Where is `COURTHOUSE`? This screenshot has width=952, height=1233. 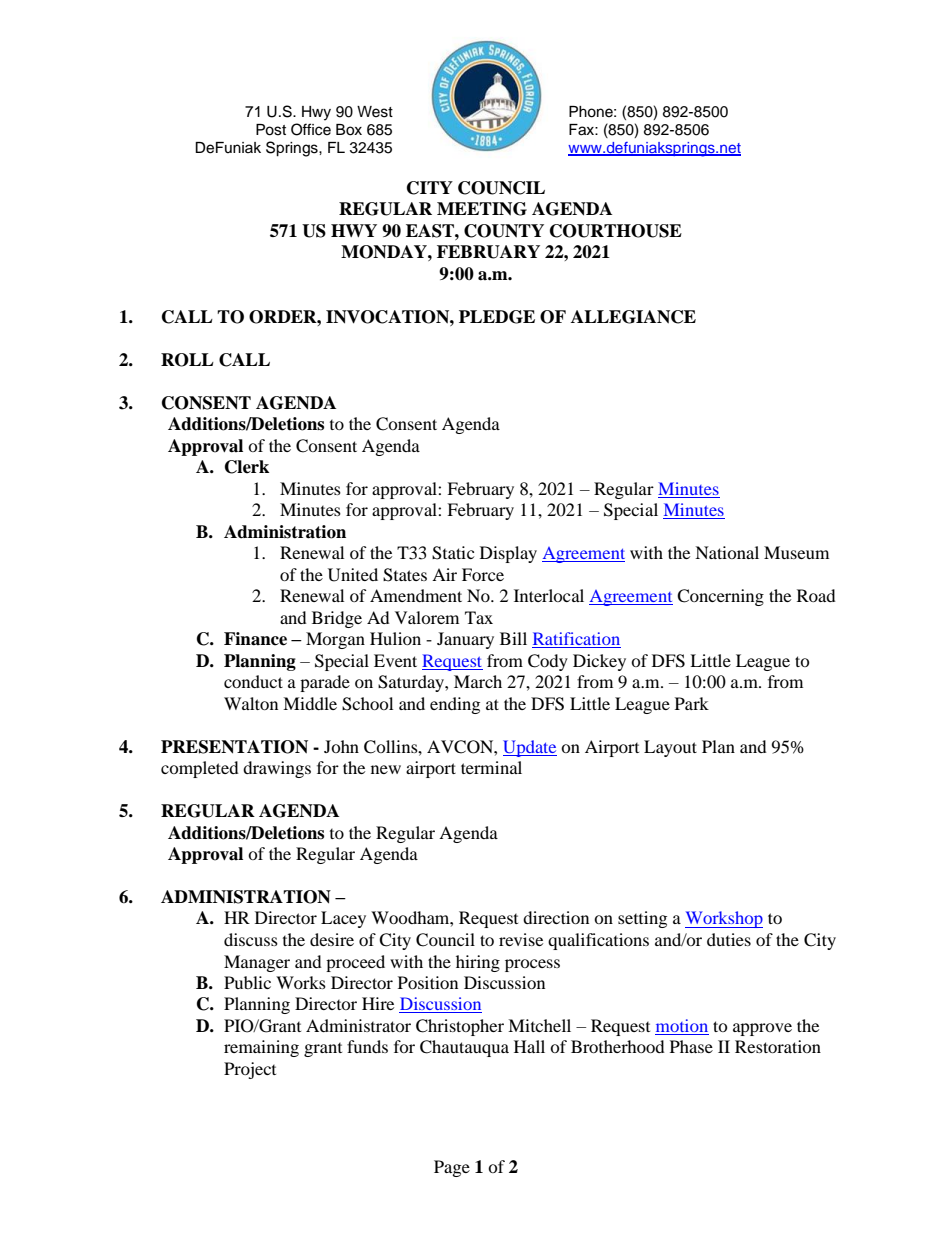 COURTHOUSE is located at coordinates (616, 231).
